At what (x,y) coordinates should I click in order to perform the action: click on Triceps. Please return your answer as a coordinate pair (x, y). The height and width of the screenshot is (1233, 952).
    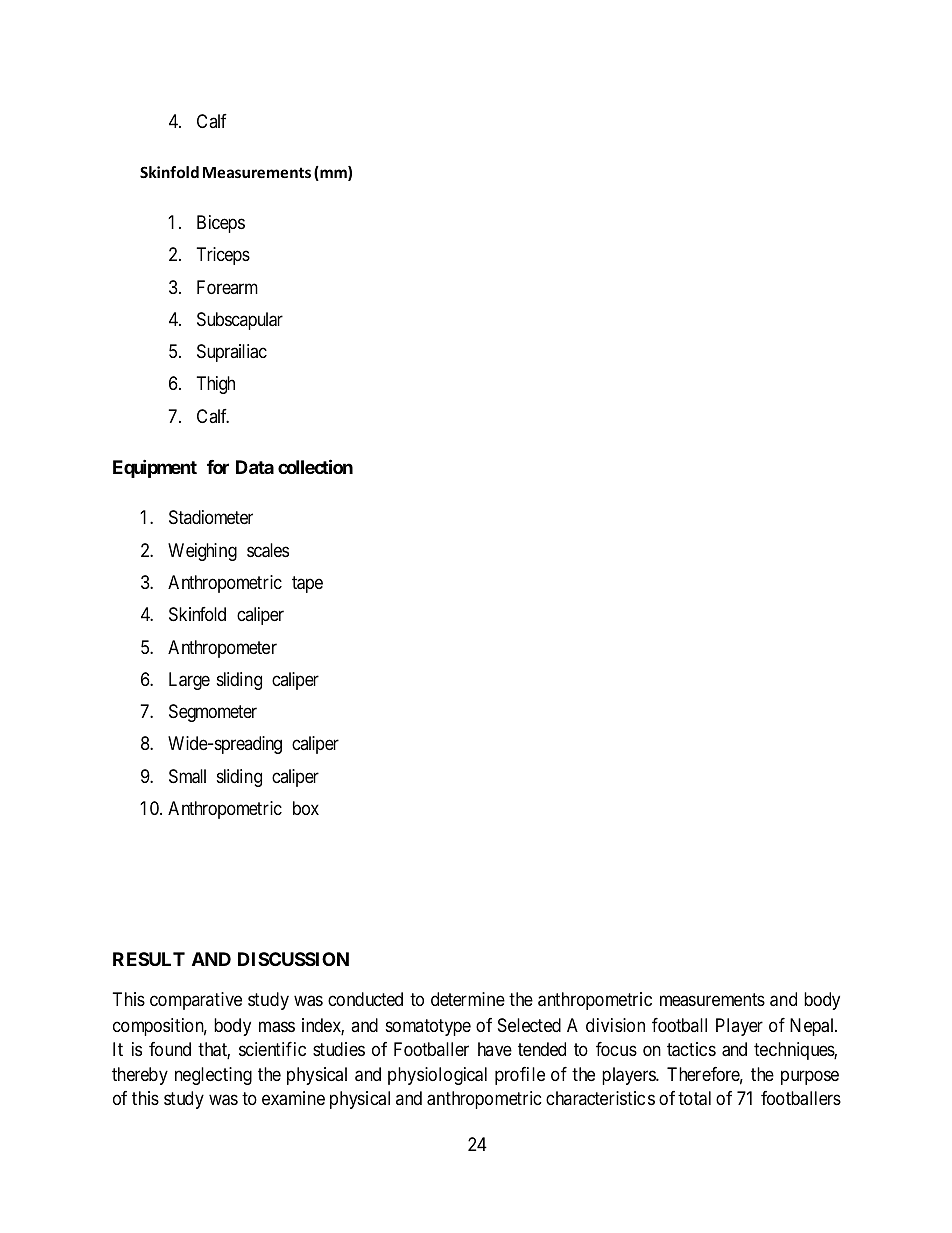
    Looking at the image, I should click on (223, 256).
